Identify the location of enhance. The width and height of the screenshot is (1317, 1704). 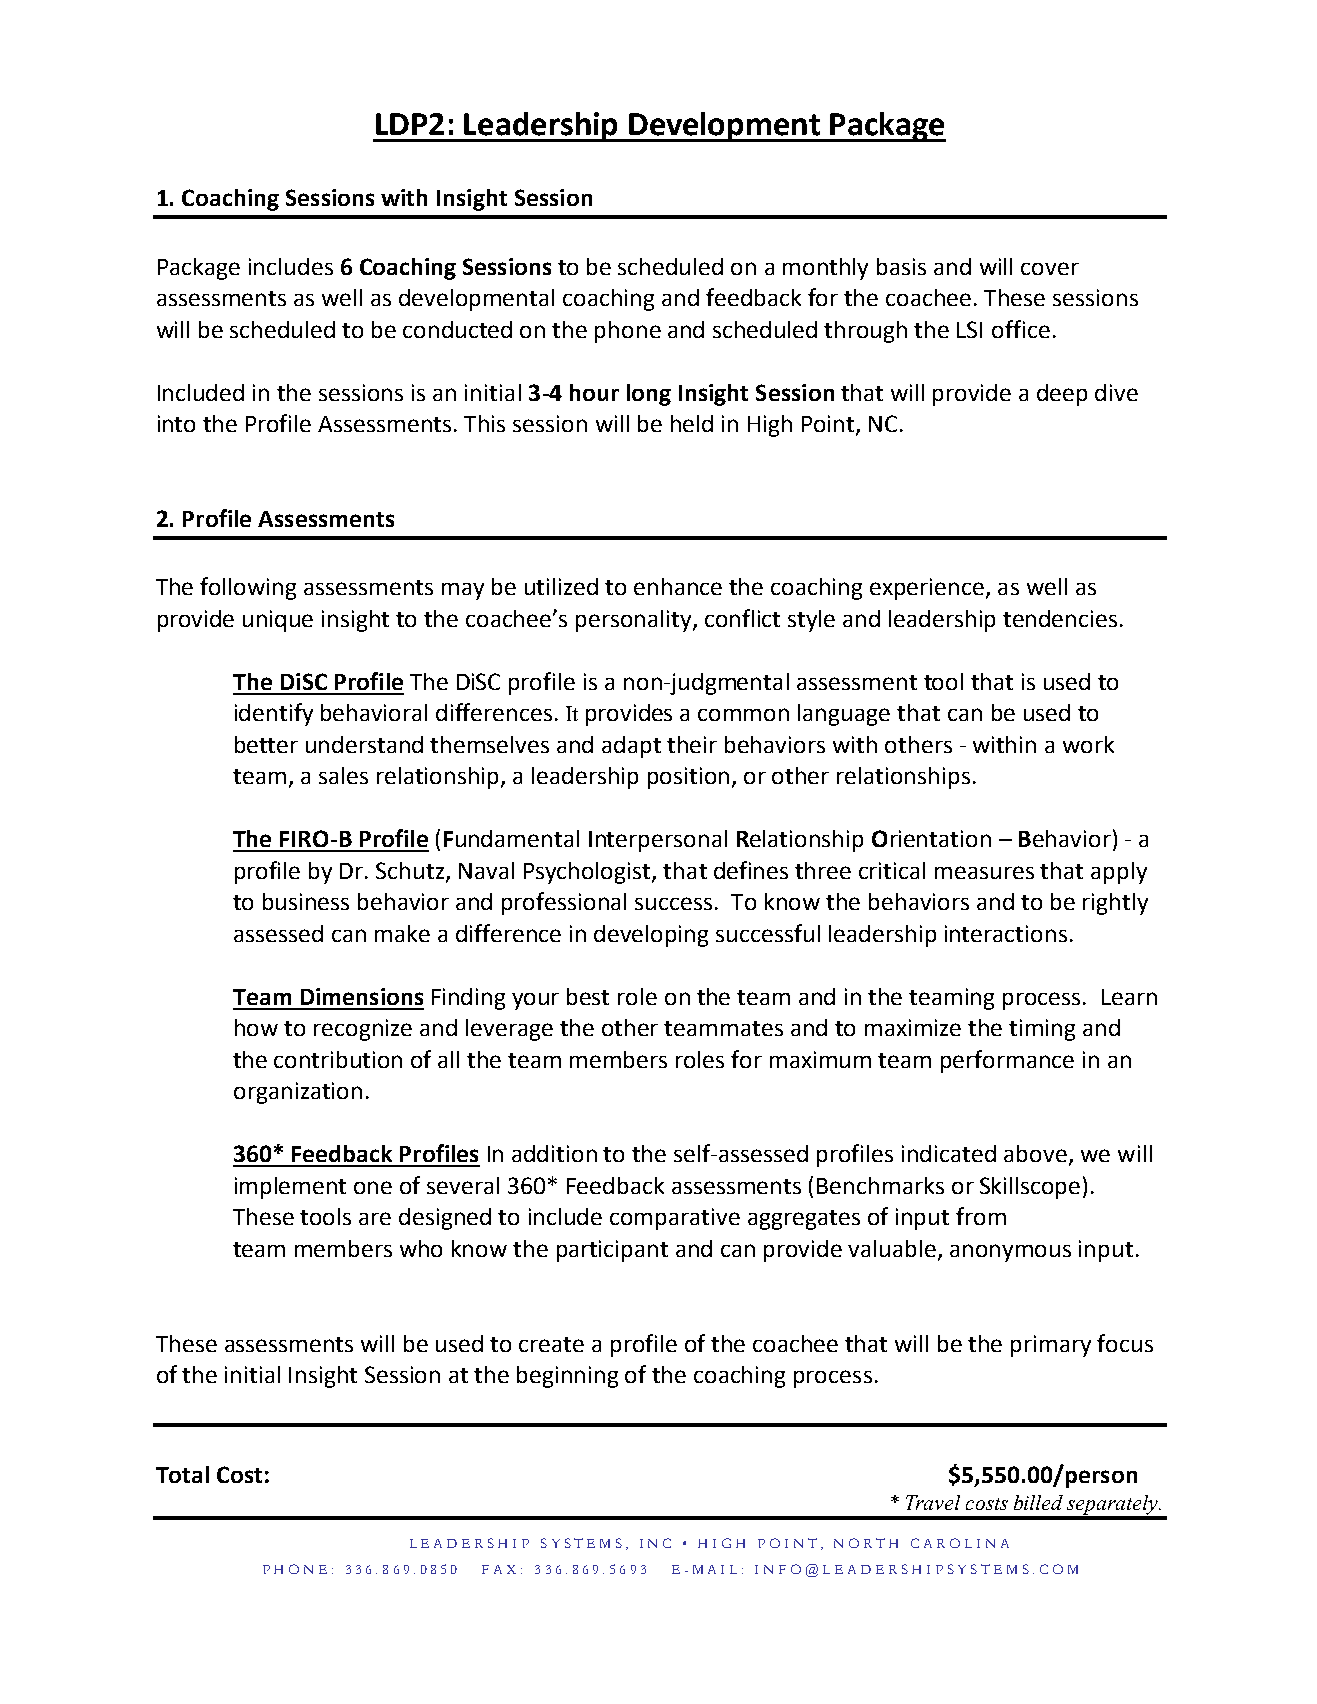
(678, 586).
